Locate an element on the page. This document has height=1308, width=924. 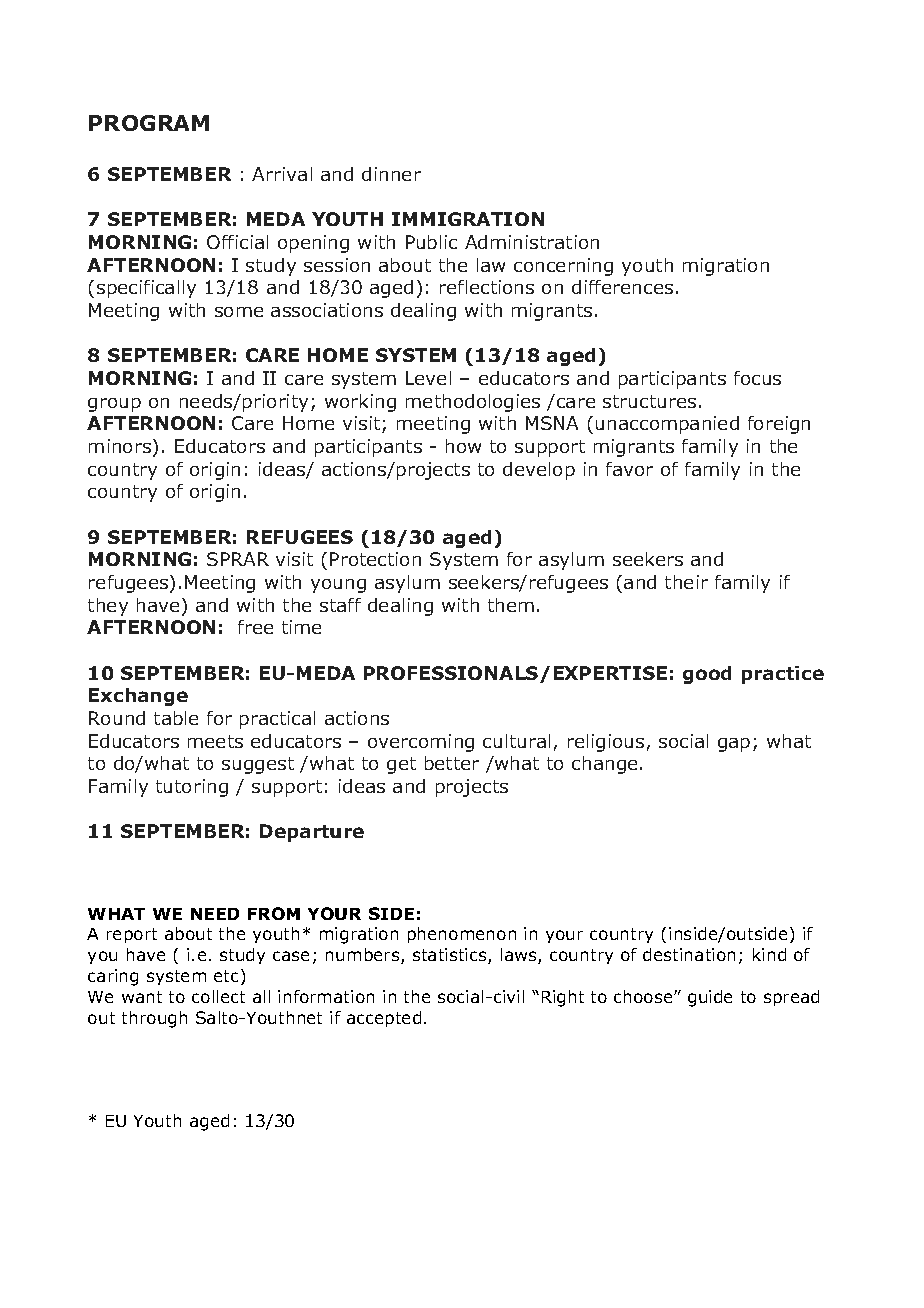
their is located at coordinates (686, 582).
